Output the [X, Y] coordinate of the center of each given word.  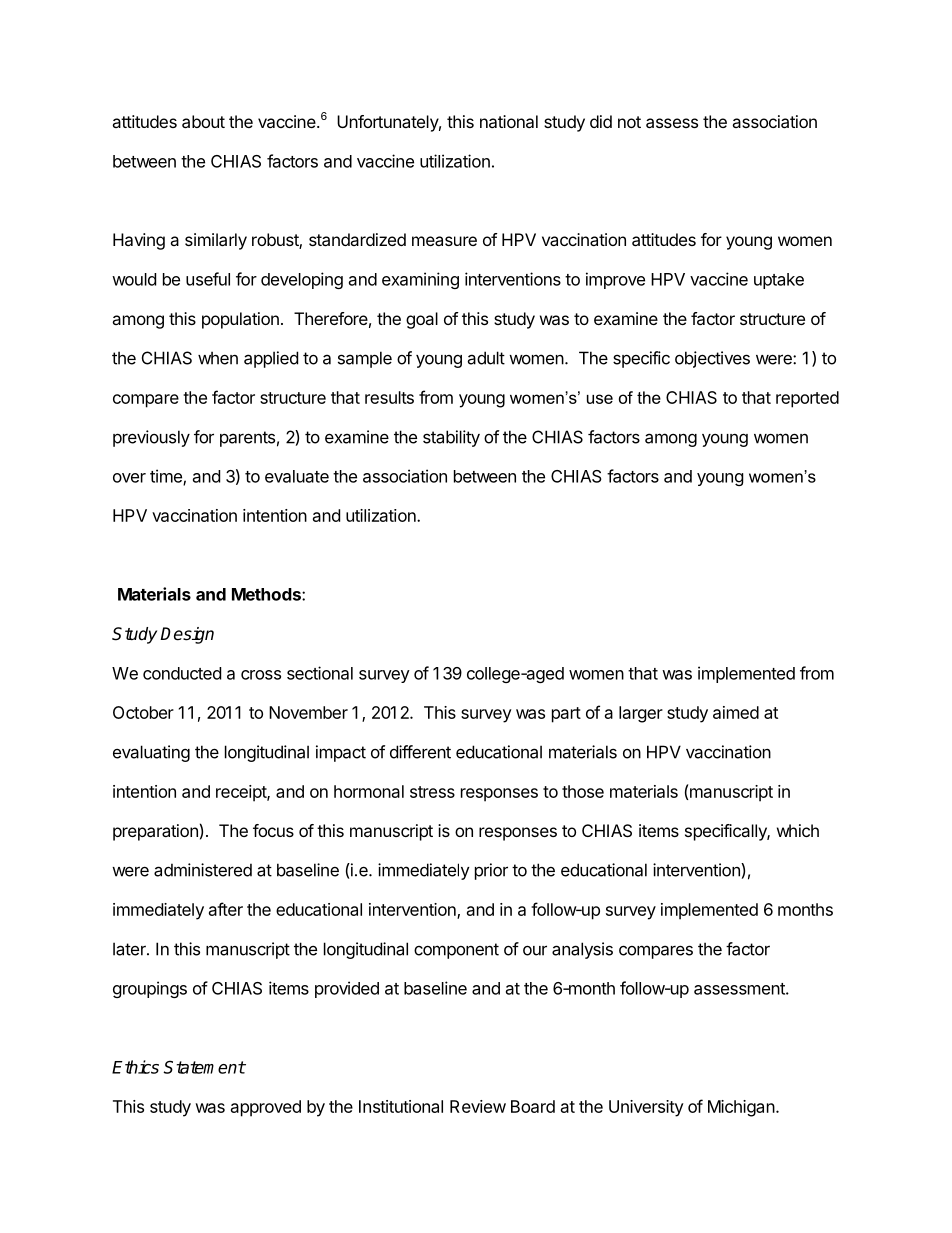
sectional [320, 673]
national [509, 121]
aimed [736, 712]
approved [266, 1108]
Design [187, 635]
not [629, 122]
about [203, 121]
